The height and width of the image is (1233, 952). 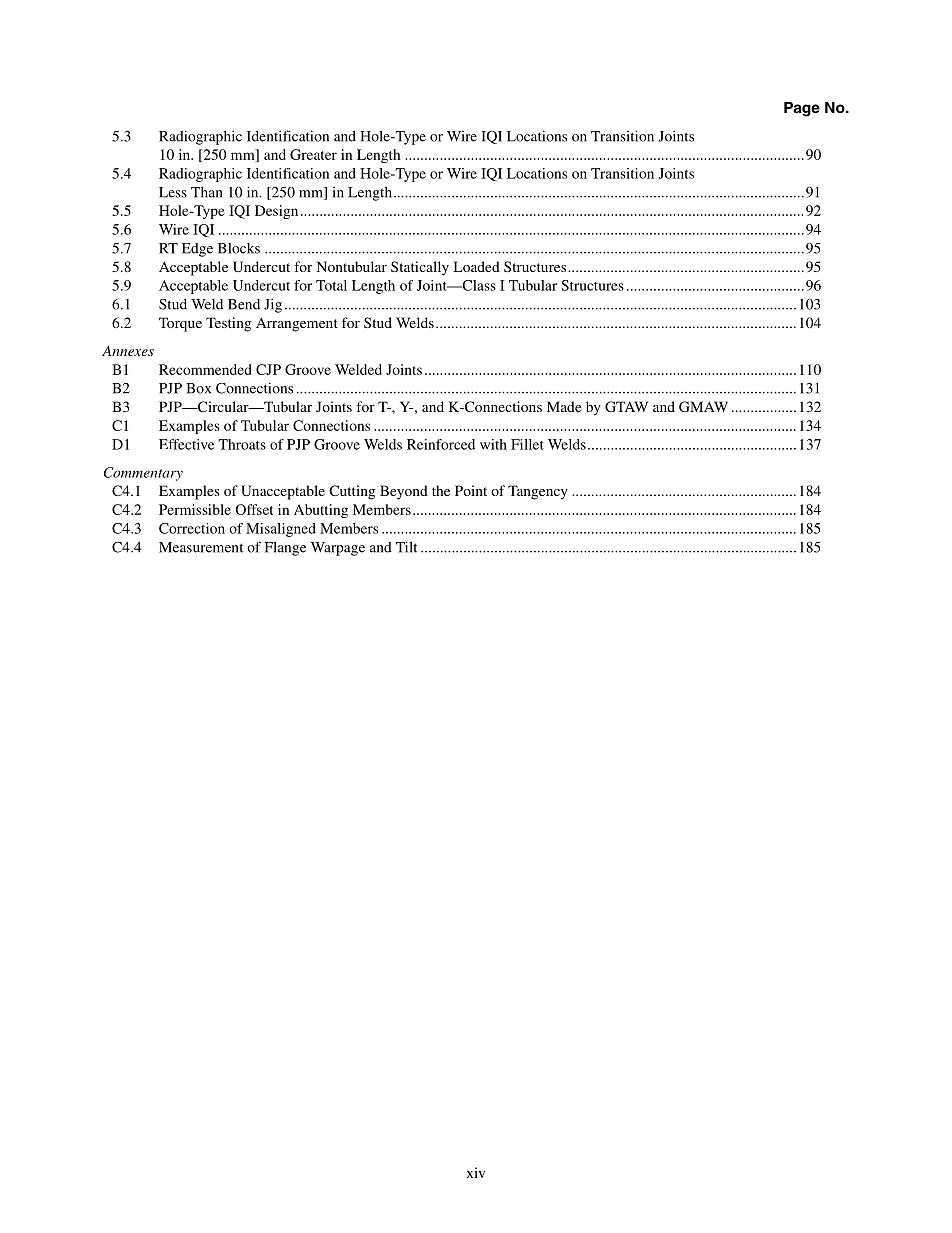 I want to click on Statically, so click(x=420, y=268).
